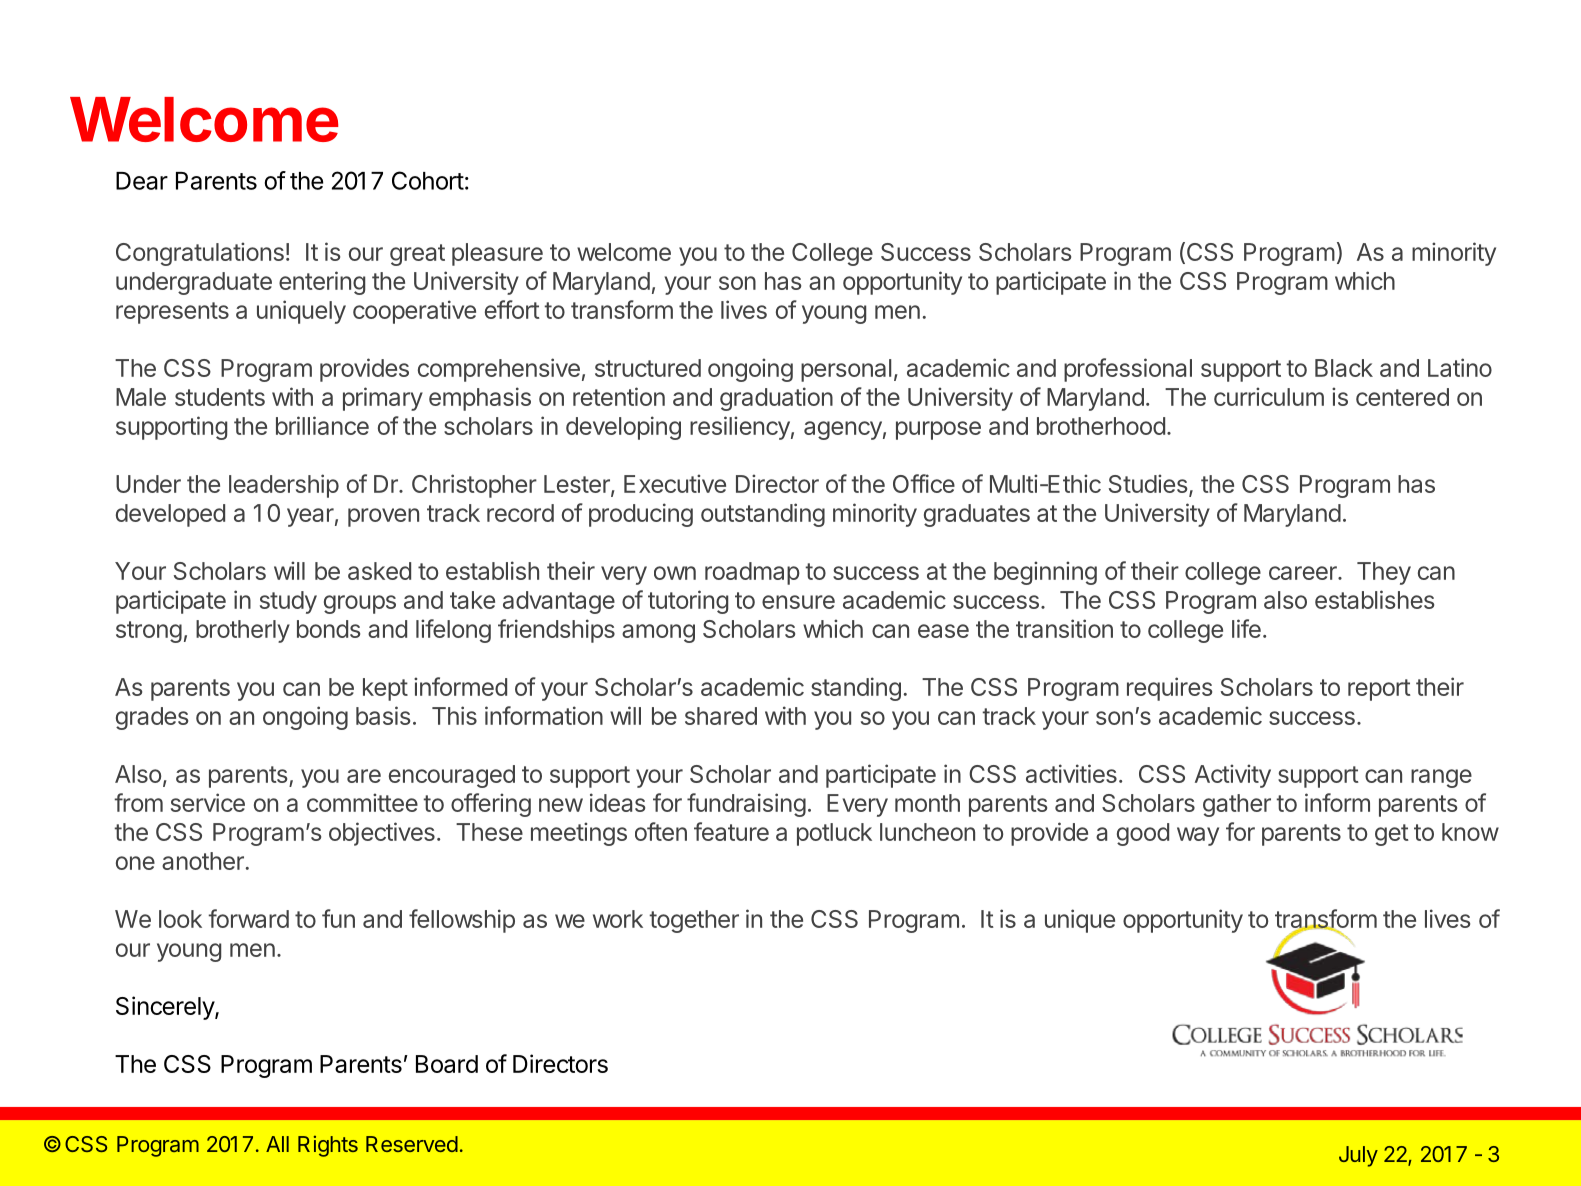  What do you see at coordinates (1379, 690) in the screenshot?
I see `report` at bounding box center [1379, 690].
